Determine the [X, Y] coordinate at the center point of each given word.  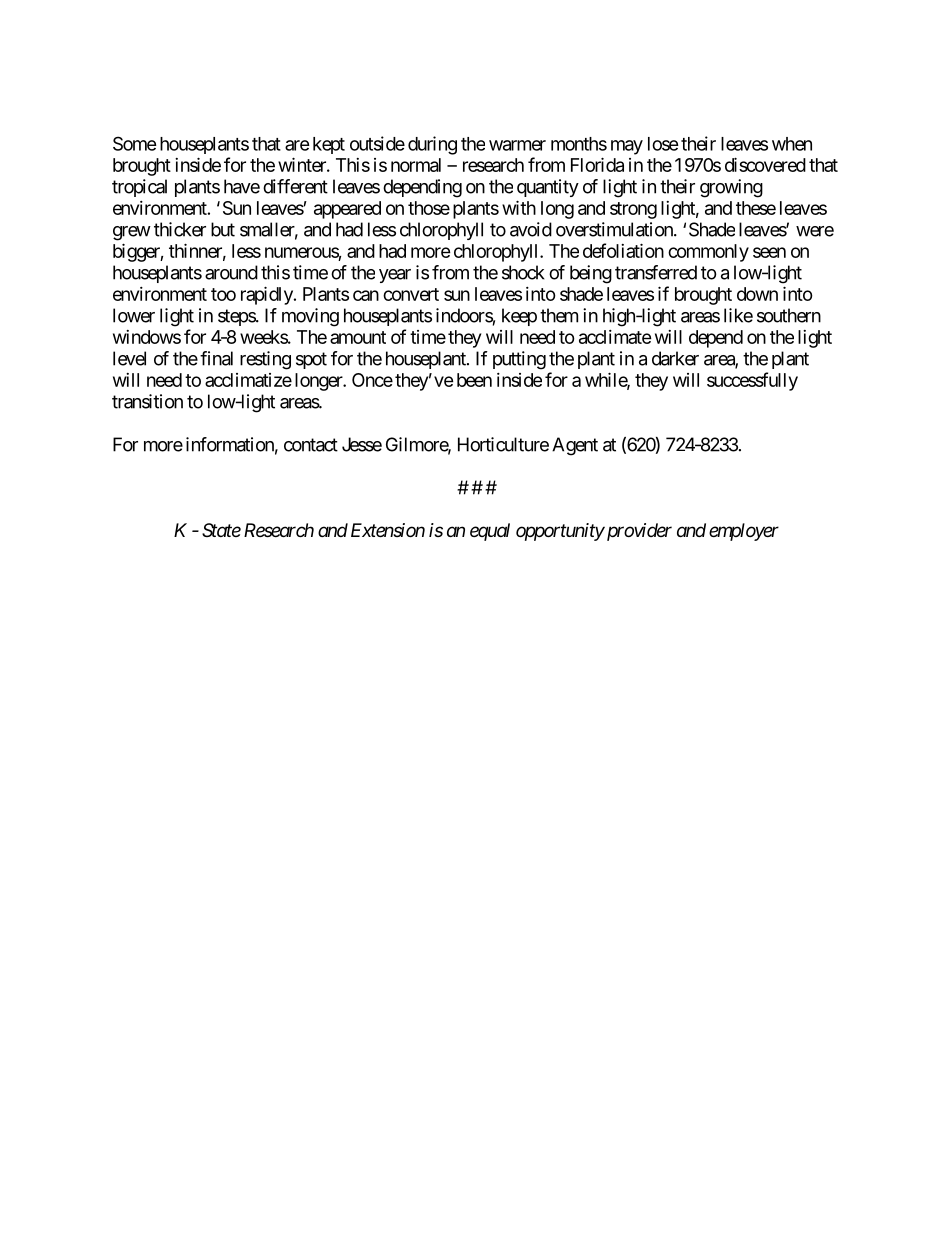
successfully [752, 381]
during [432, 145]
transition [147, 401]
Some [135, 143]
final [216, 358]
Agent [575, 446]
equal [490, 532]
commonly [708, 253]
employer [744, 532]
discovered [765, 164]
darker [675, 358]
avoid [531, 229]
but [223, 229]
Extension [388, 530]
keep [519, 317]
